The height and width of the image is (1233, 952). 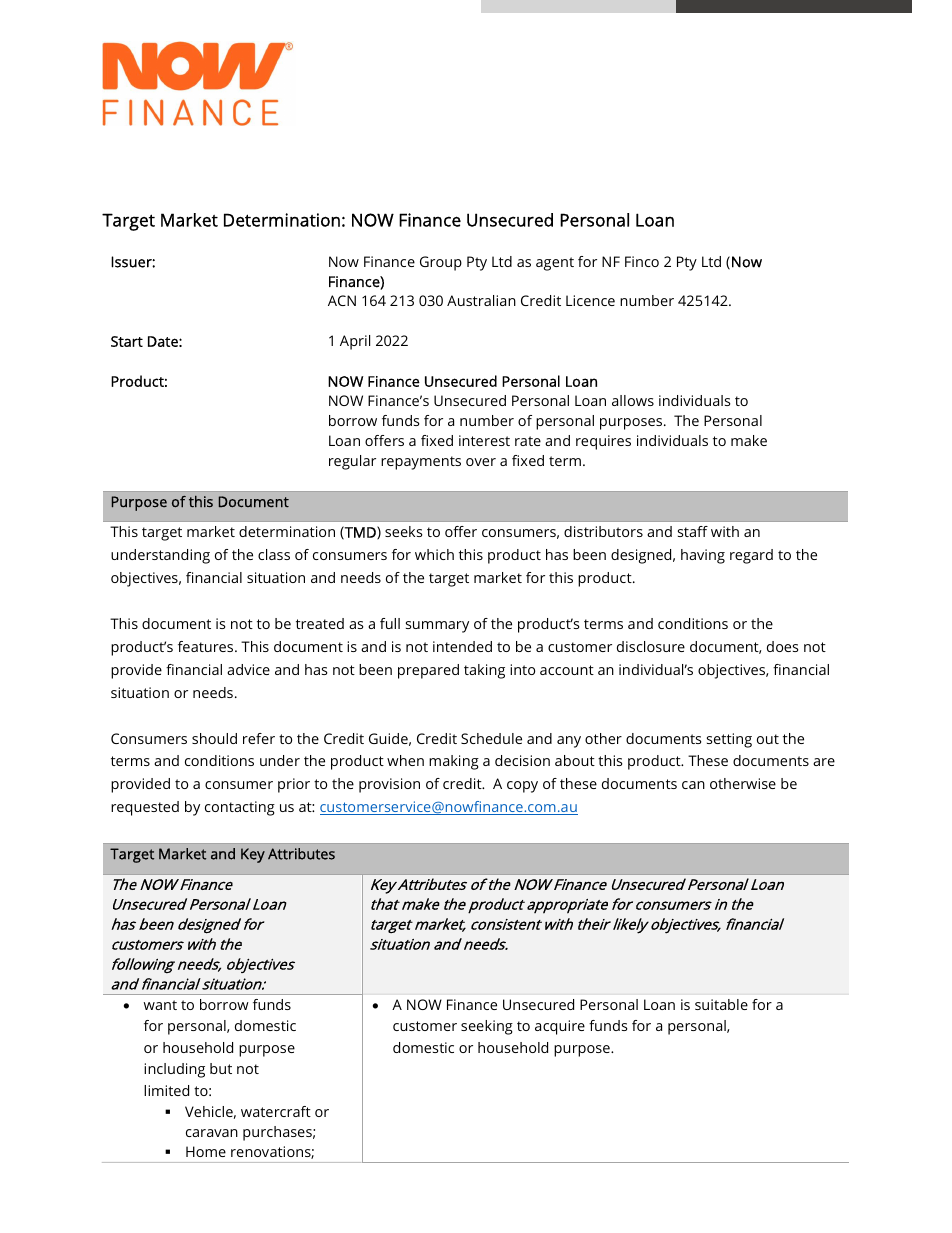 What do you see at coordinates (590, 300) in the image?
I see `Licence` at bounding box center [590, 300].
